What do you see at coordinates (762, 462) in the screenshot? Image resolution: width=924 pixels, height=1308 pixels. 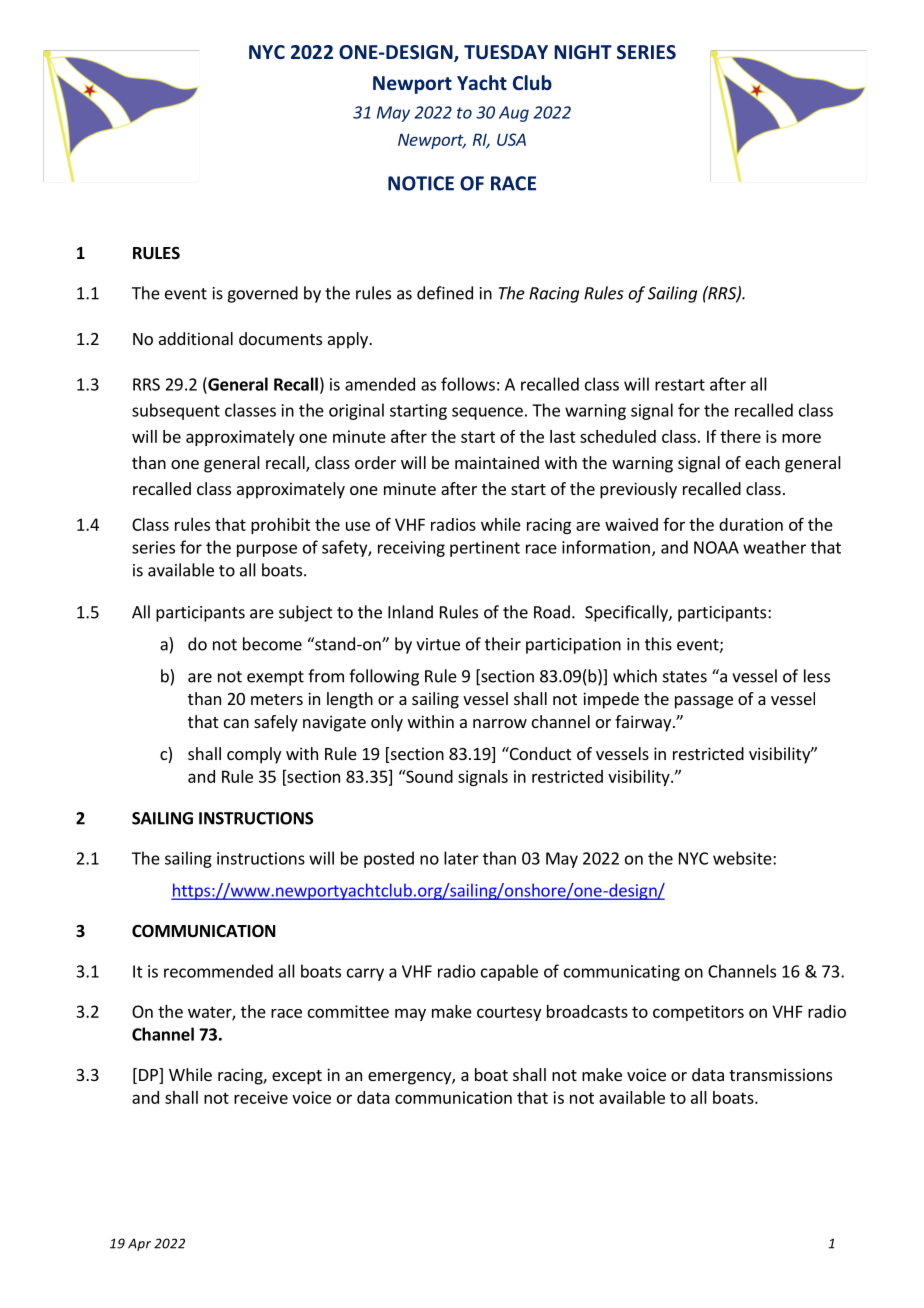 I see `each` at bounding box center [762, 462].
